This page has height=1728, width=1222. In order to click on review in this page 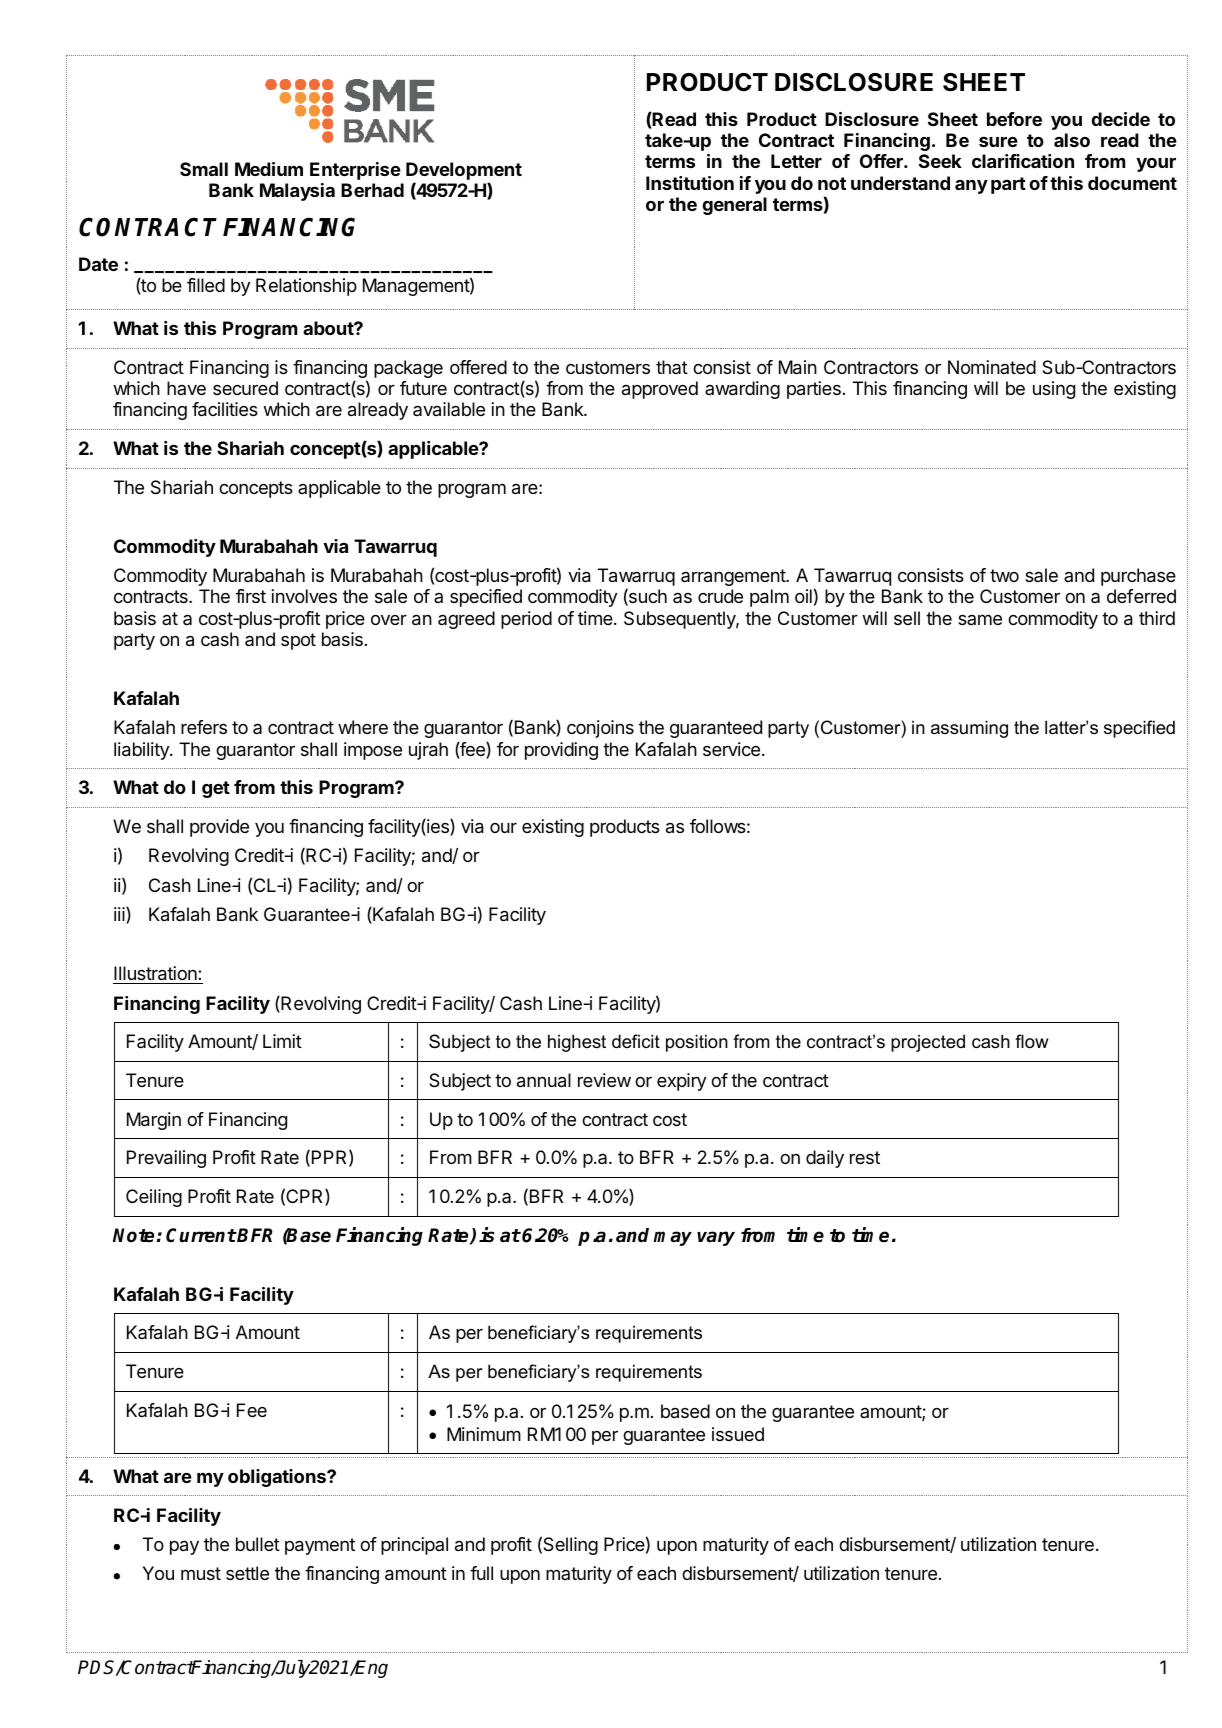, I will do `click(604, 1080)`.
